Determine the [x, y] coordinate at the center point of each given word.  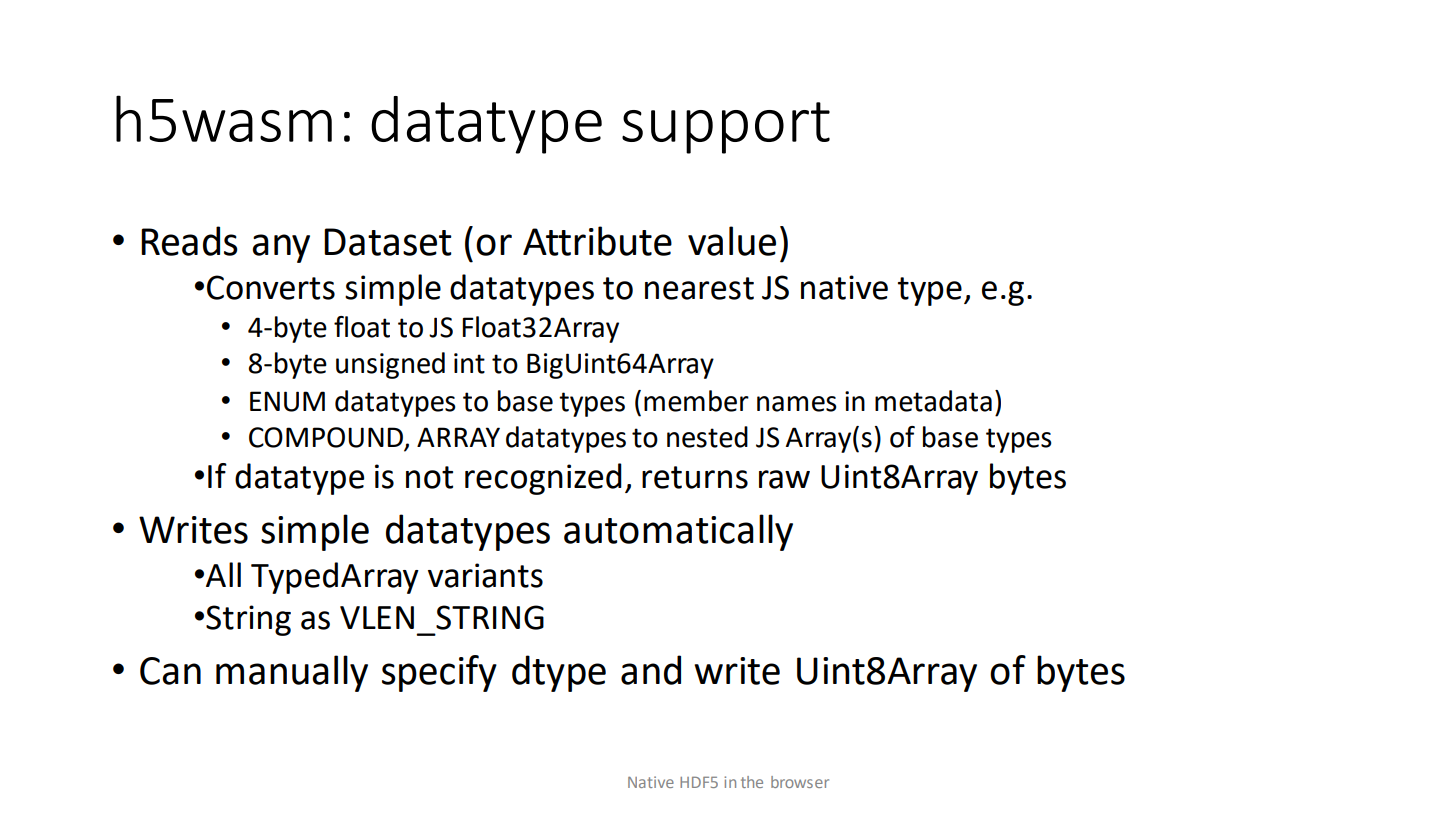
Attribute [597, 241]
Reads [189, 241]
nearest [699, 288]
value [732, 241]
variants [485, 575]
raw [784, 479]
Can [170, 671]
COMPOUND [327, 438]
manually [292, 673]
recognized [543, 479]
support [726, 128]
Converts [271, 287]
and [651, 670]
